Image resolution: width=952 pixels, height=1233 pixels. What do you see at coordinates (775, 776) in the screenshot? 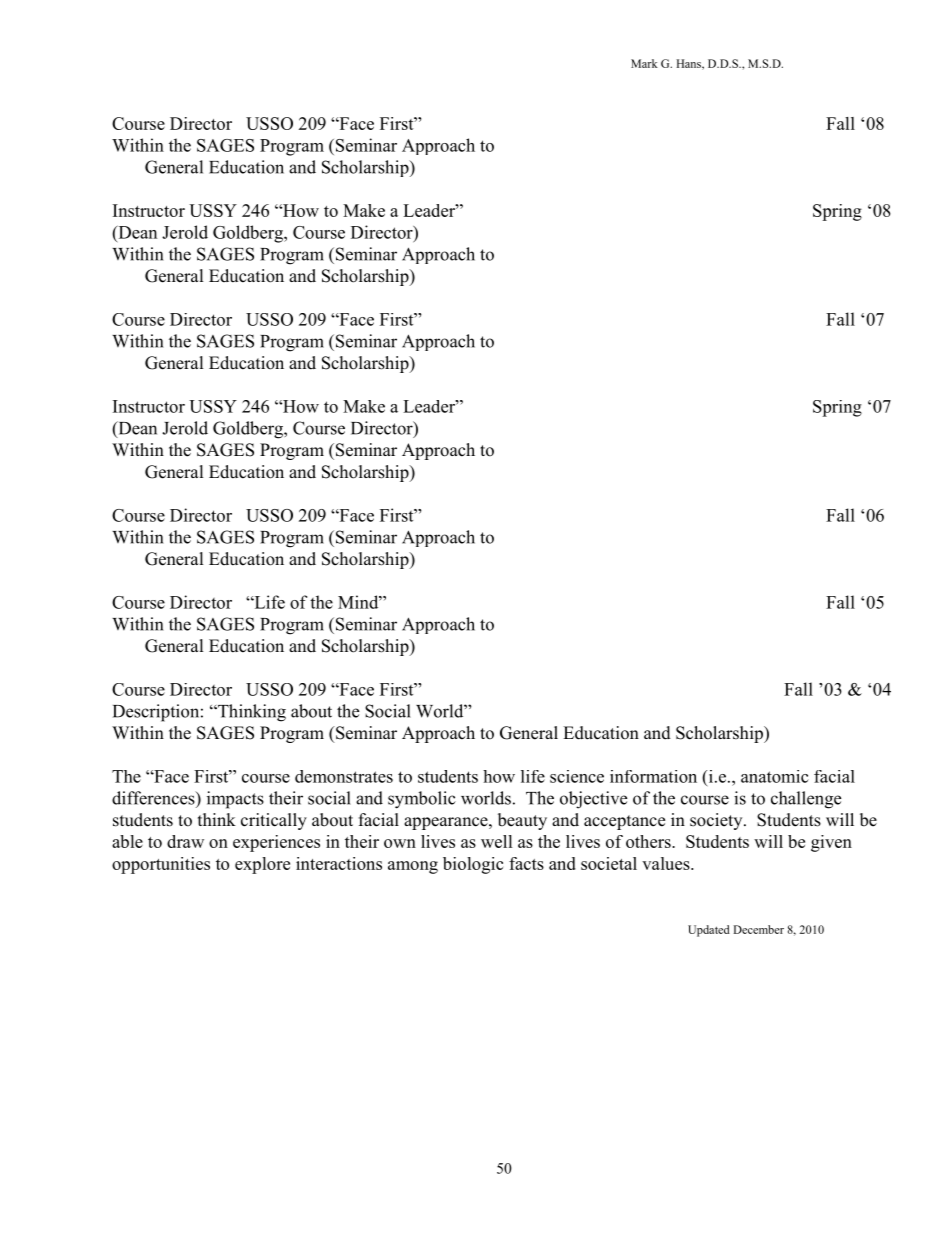
I see `anatomic` at bounding box center [775, 776].
